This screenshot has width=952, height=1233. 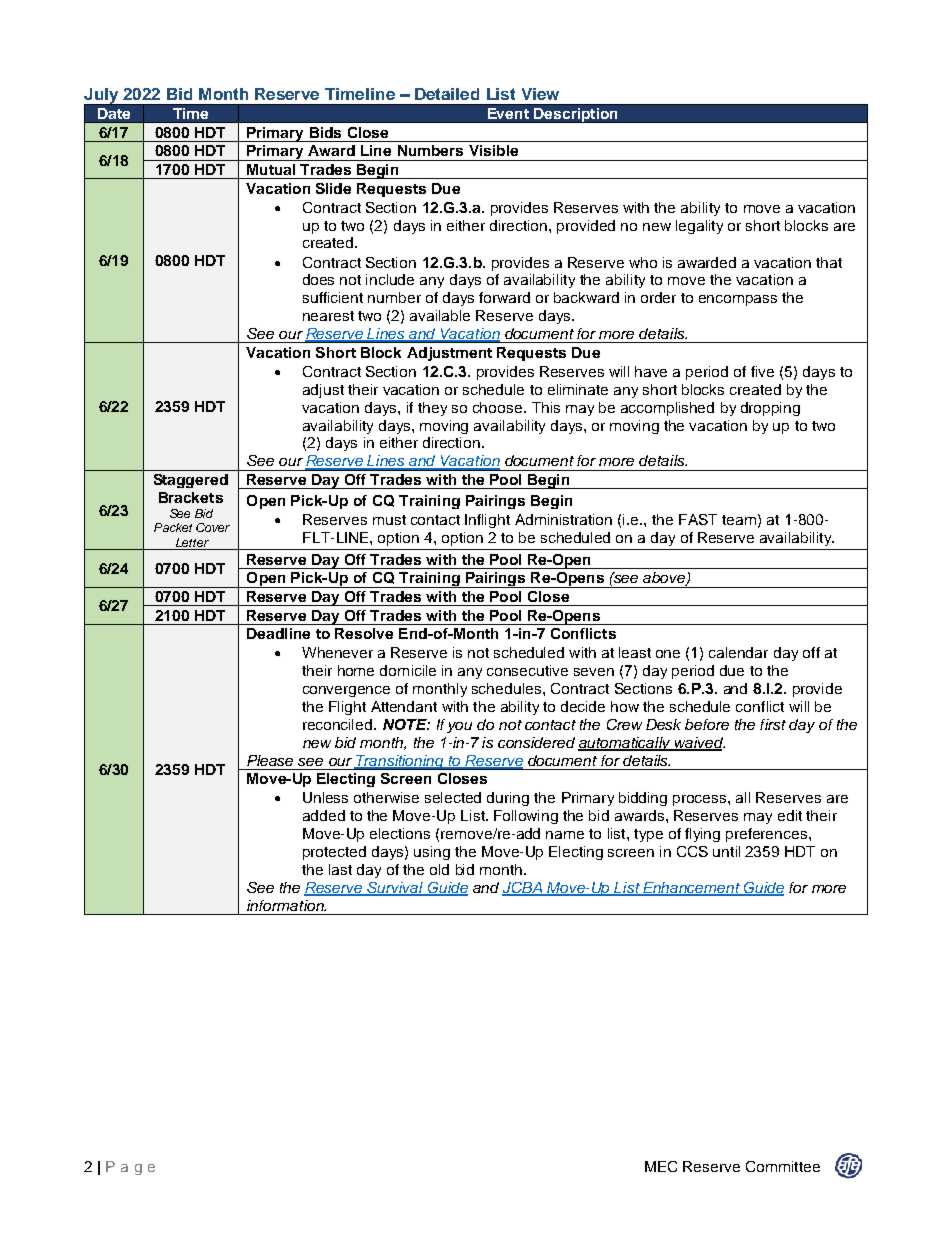 What do you see at coordinates (333, 188) in the screenshot?
I see `Slide` at bounding box center [333, 188].
